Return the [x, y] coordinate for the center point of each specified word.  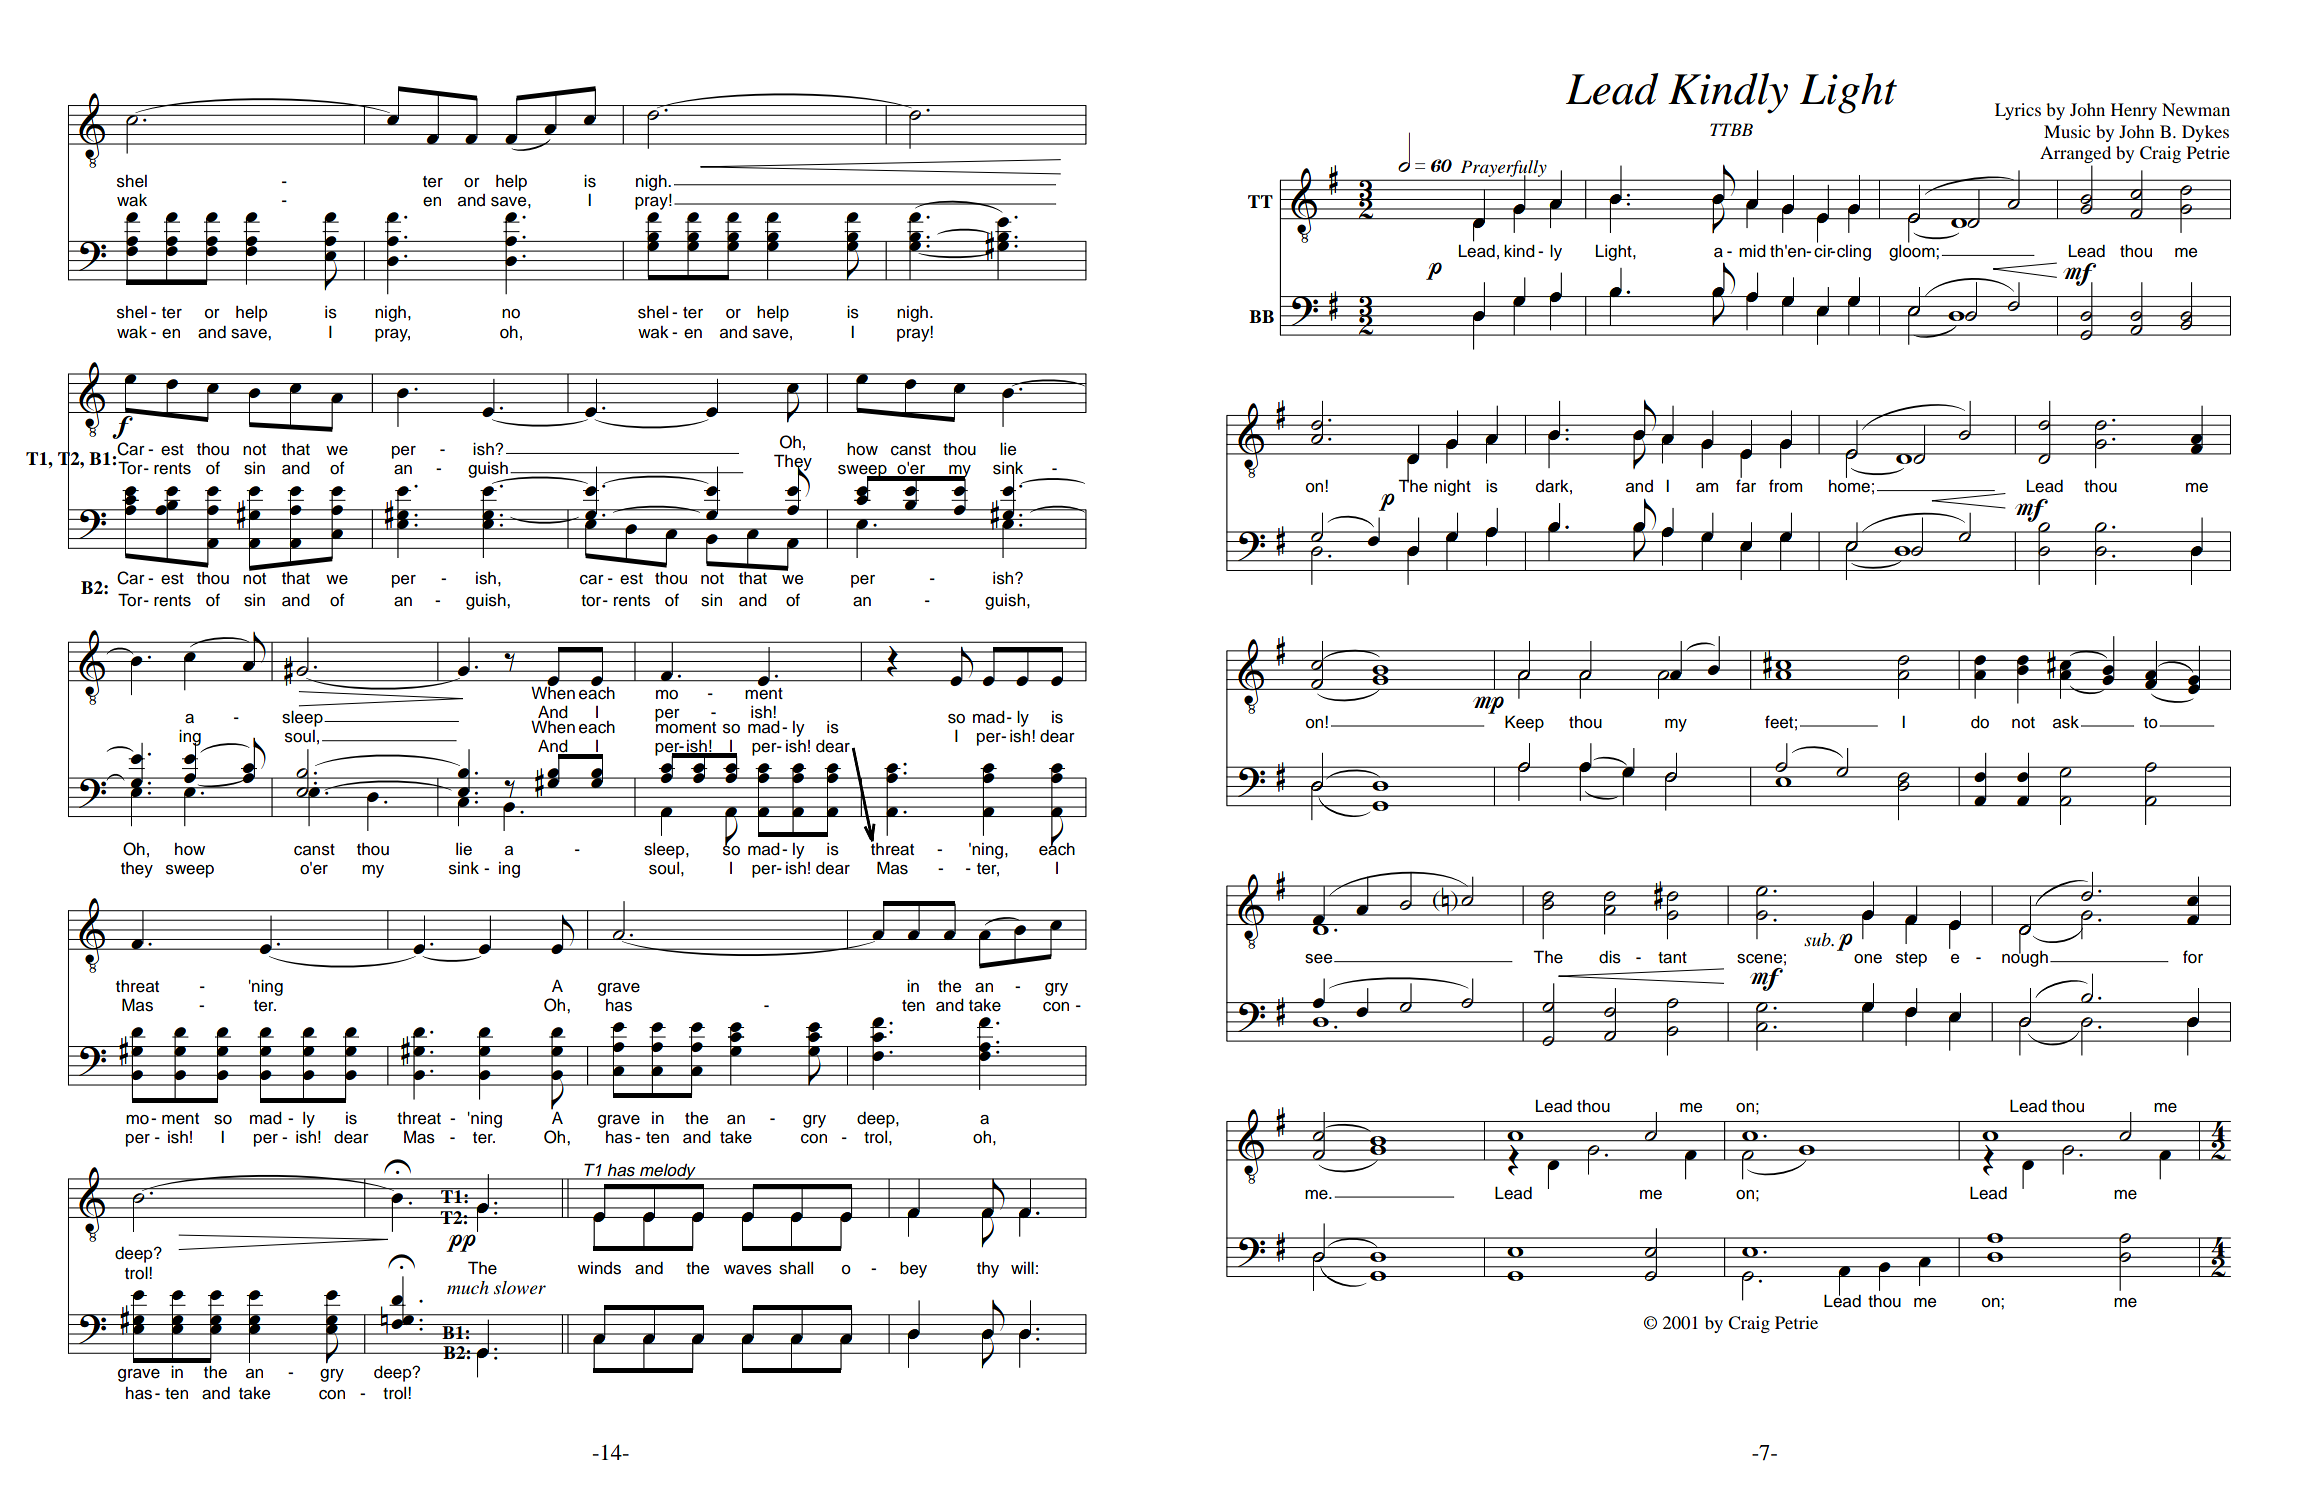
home [1849, 486]
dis [1610, 957]
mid [1752, 251]
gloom [1913, 251]
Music [2067, 131]
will [1022, 1267]
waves [748, 1270]
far [1746, 486]
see [1320, 959]
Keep [1524, 723]
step [1911, 959]
